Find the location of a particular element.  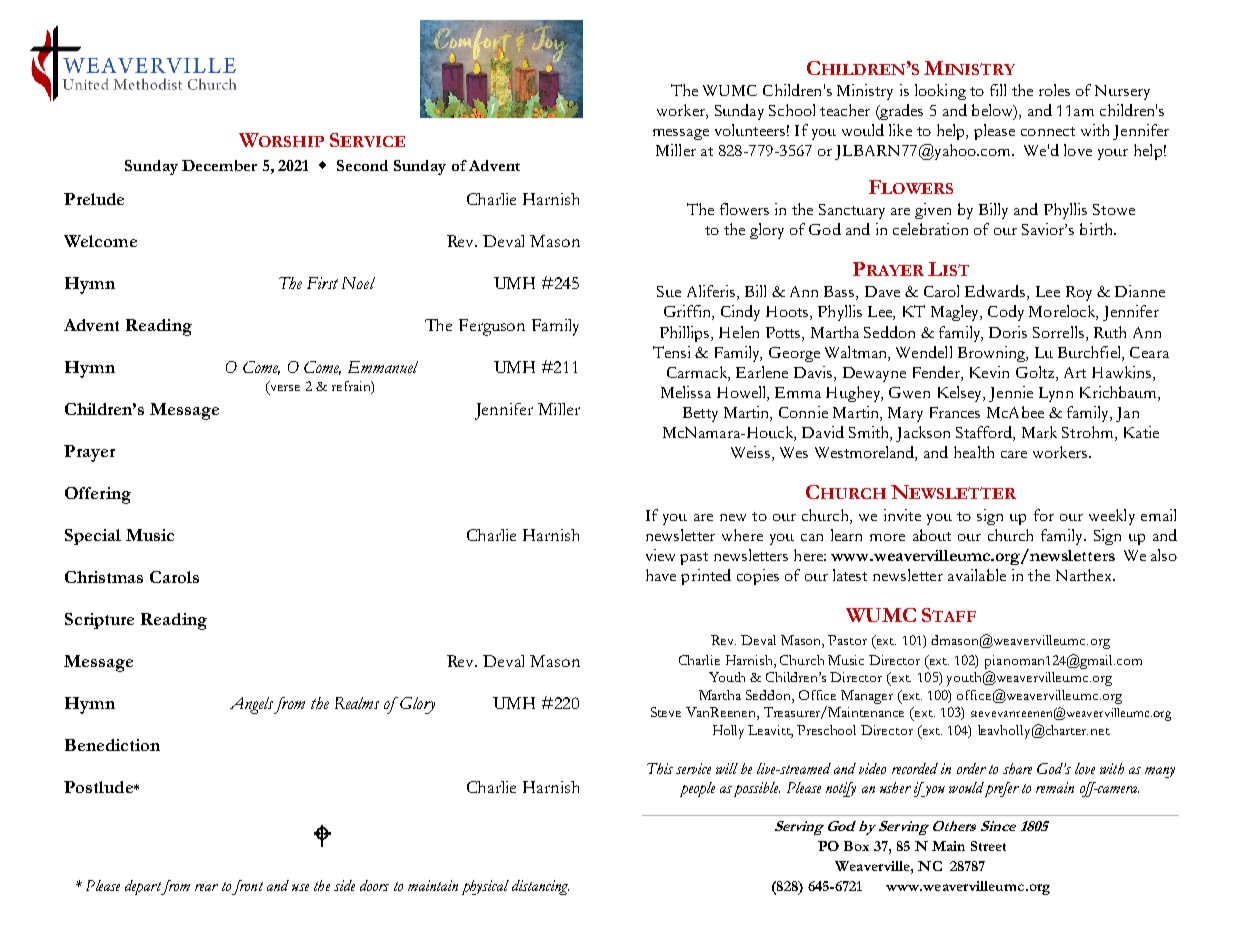

Offering is located at coordinates (98, 495).
